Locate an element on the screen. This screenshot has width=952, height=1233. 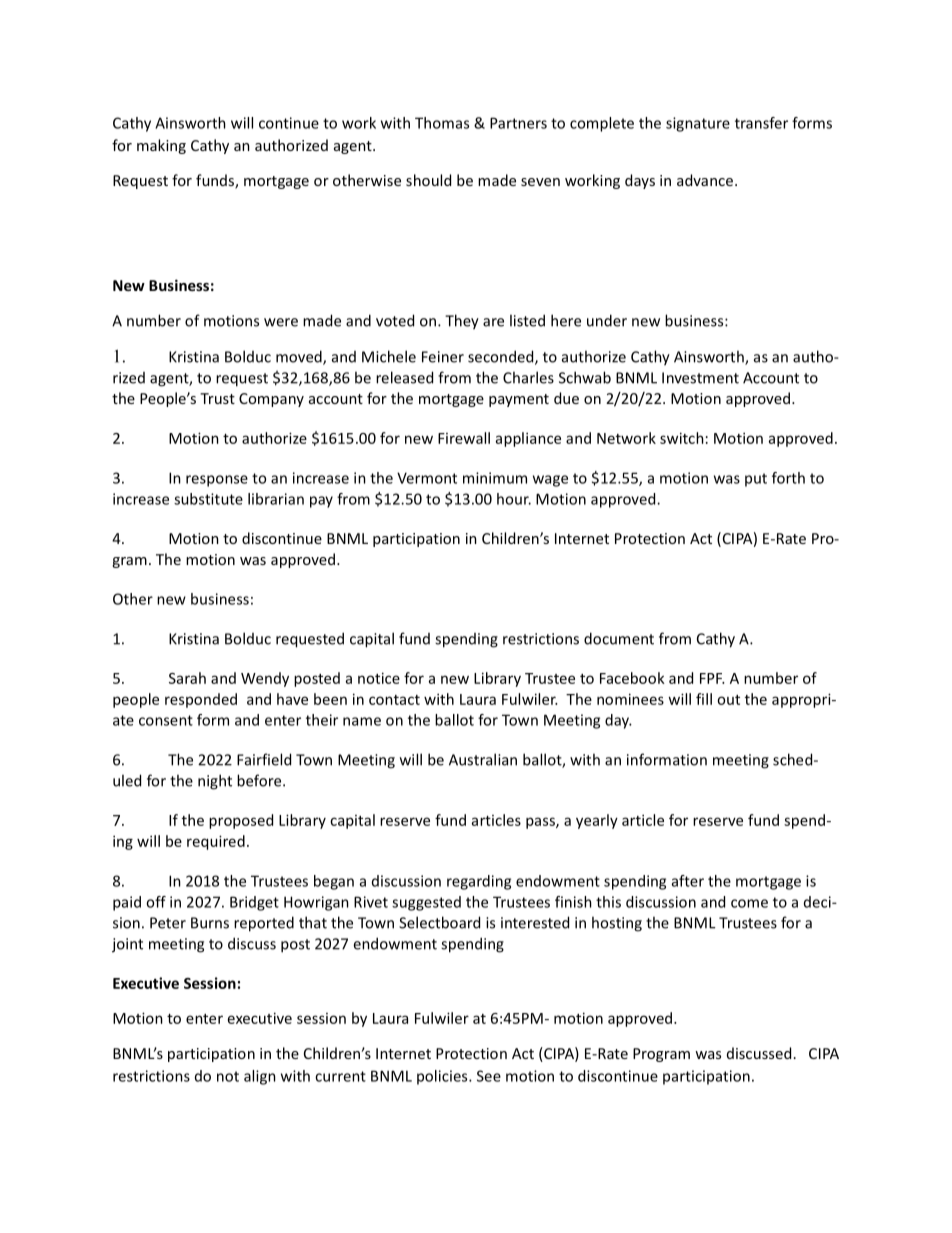
hosting is located at coordinates (617, 924).
